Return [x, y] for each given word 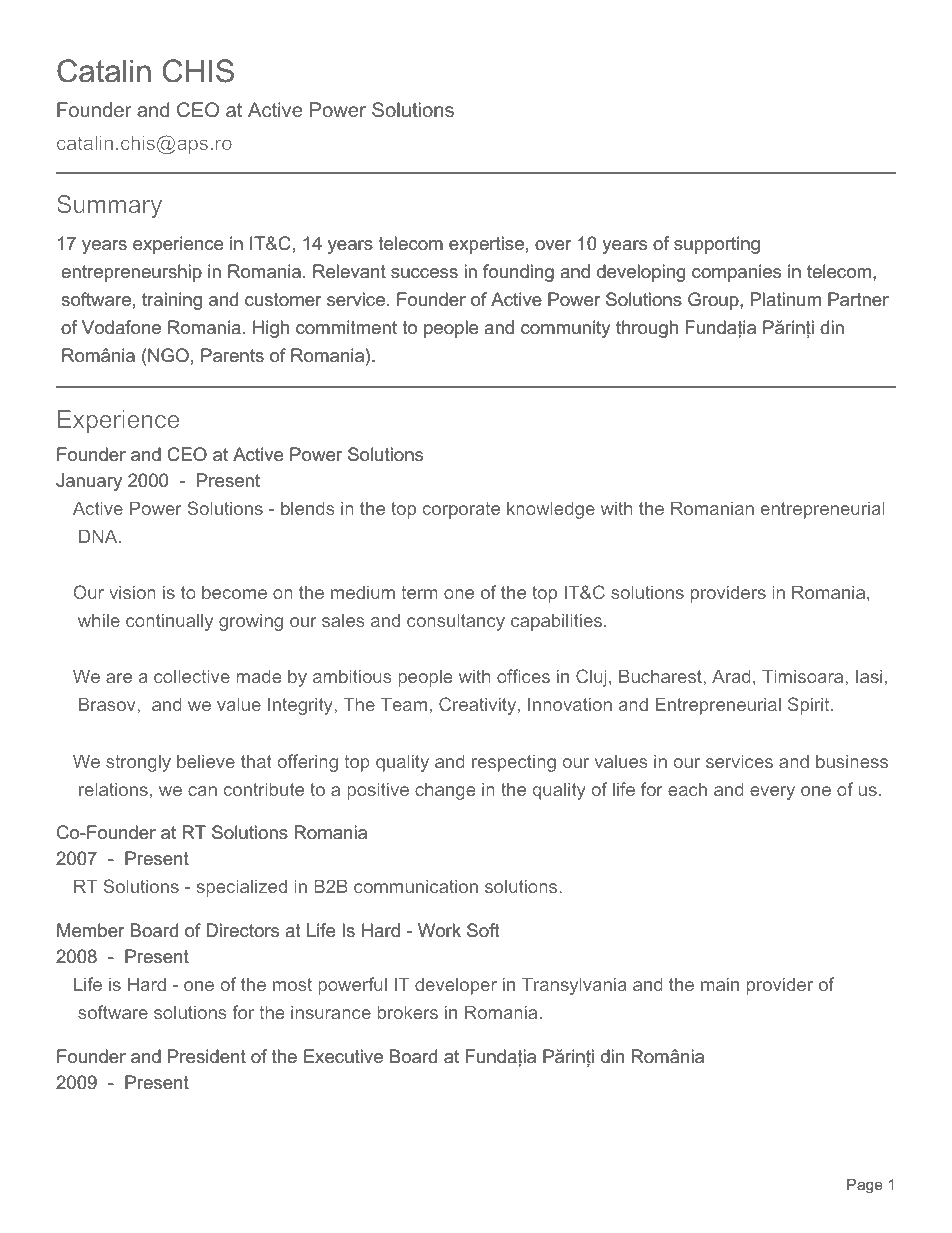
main [720, 984]
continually [169, 622]
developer [456, 986]
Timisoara [804, 676]
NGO [167, 355]
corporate [461, 510]
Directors [242, 930]
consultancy [456, 622]
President [207, 1056]
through [647, 329]
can [202, 791]
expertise [486, 245]
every [772, 793]
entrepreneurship [131, 273]
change [445, 791]
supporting [717, 245]
